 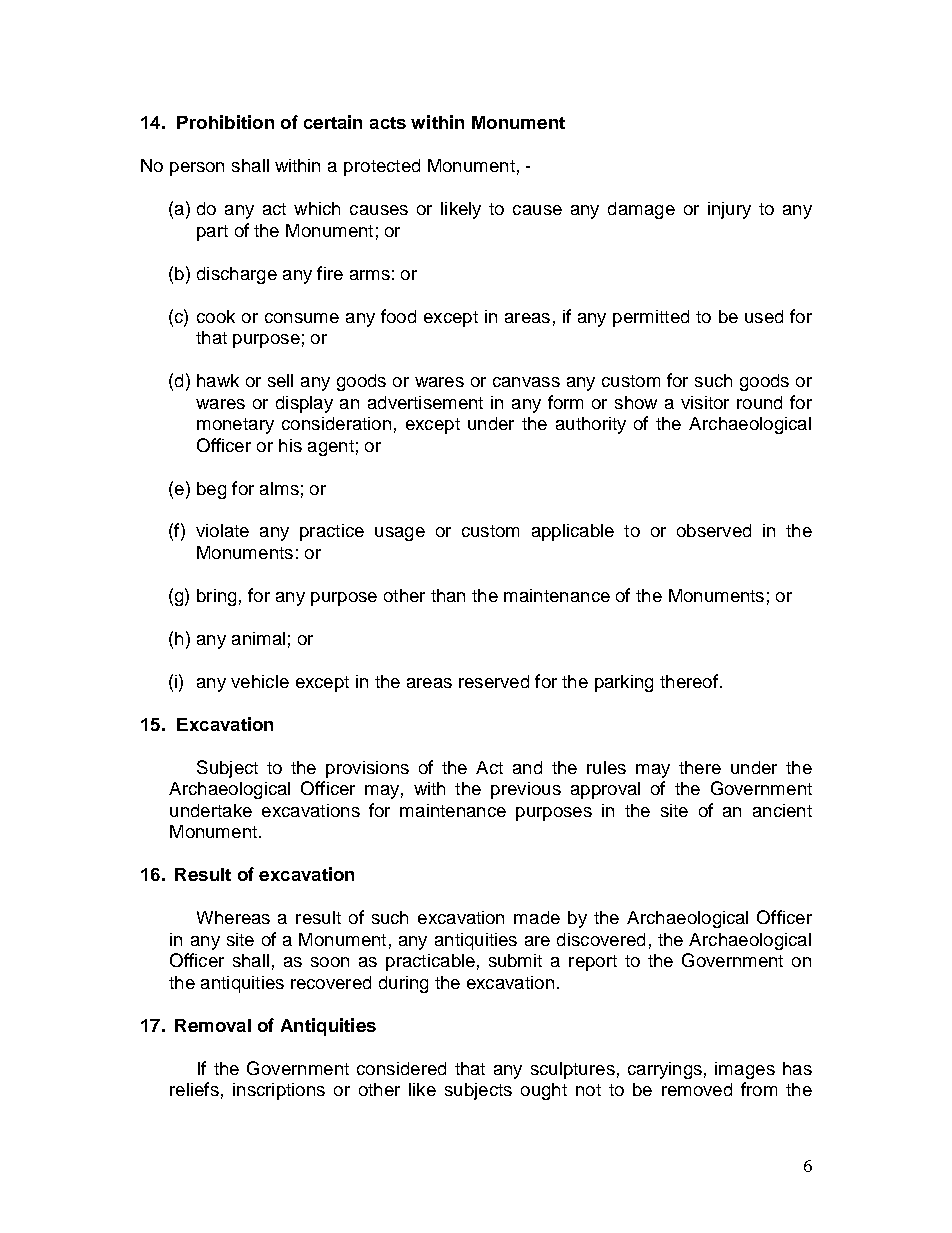 I want to click on ought, so click(x=544, y=1091).
